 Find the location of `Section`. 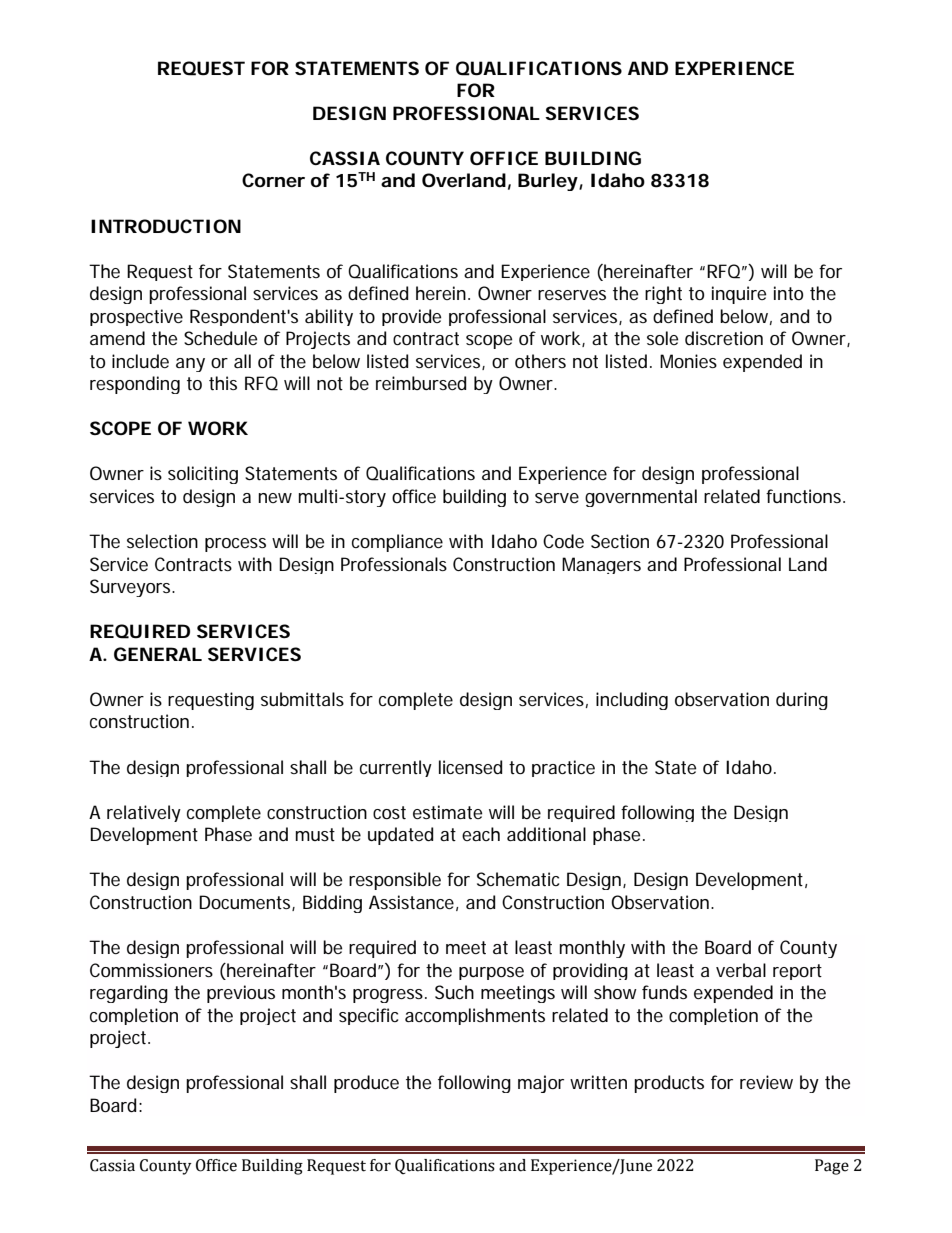

Section is located at coordinates (620, 541).
